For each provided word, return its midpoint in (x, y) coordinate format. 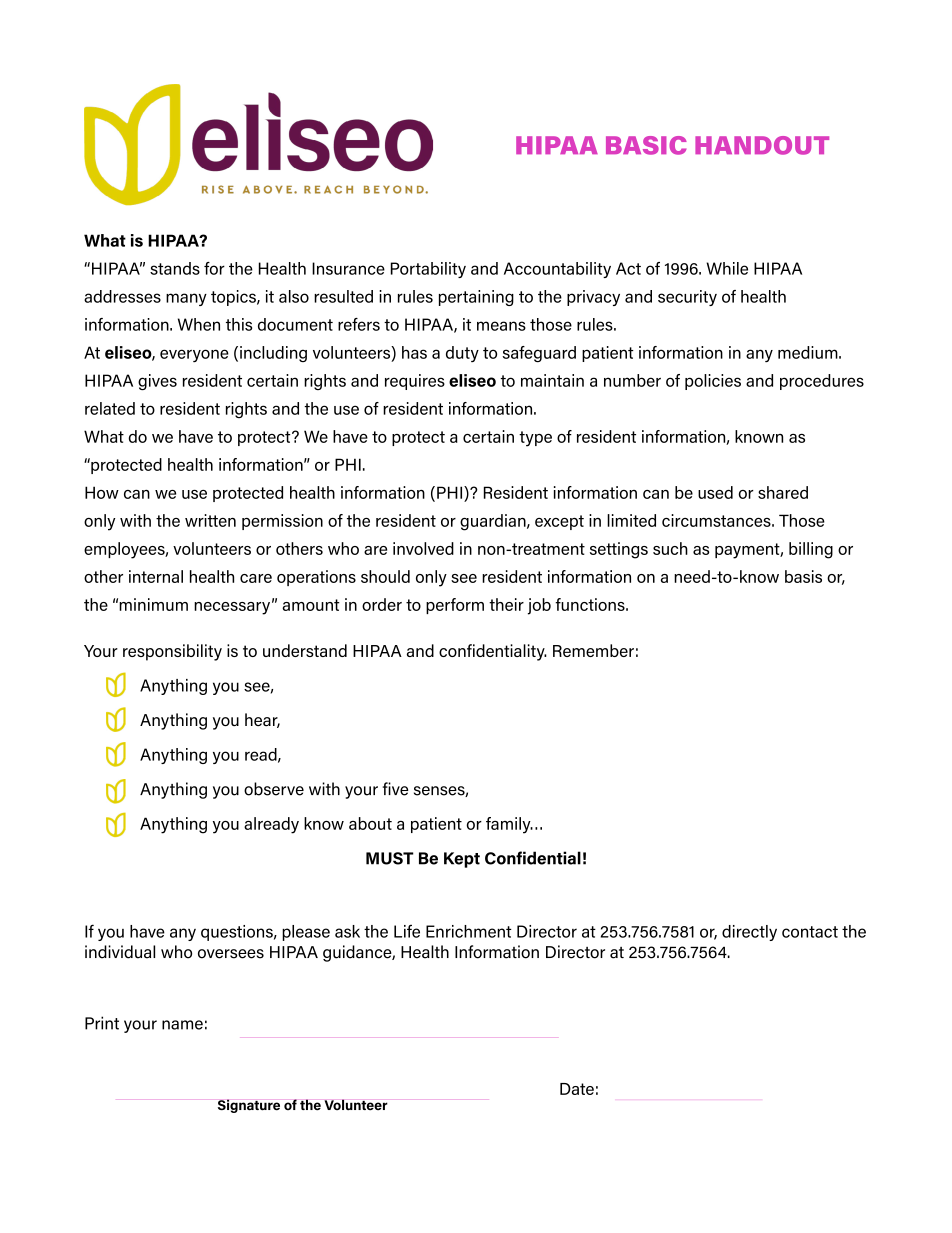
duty (462, 354)
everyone (194, 355)
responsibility (172, 652)
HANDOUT (762, 145)
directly (749, 933)
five (395, 789)
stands (175, 268)
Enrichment (469, 931)
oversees (231, 954)
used (715, 492)
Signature (249, 1106)
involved (423, 548)
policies (713, 382)
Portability (428, 270)
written (210, 520)
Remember (593, 650)
